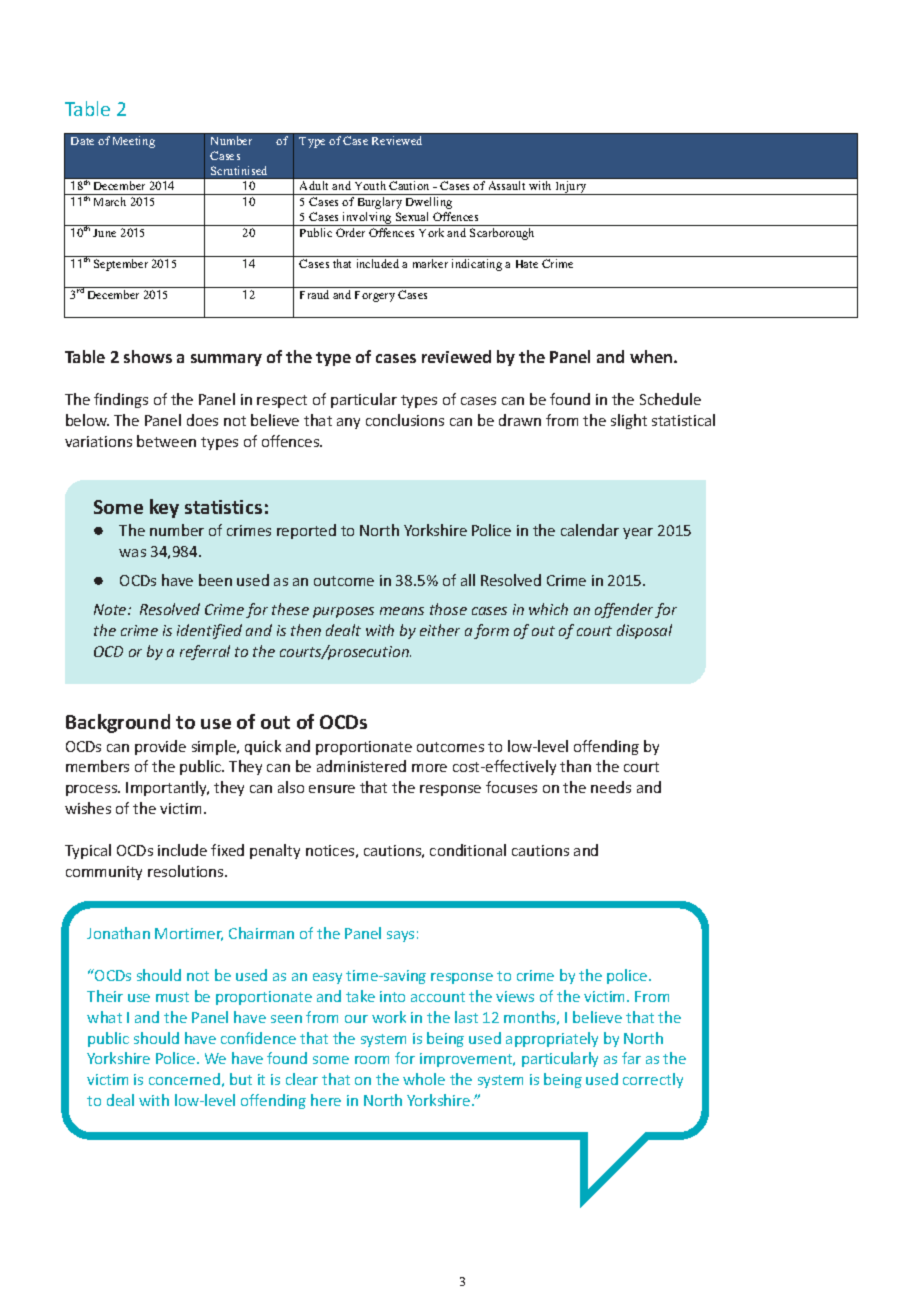  What do you see at coordinates (402, 611) in the screenshot?
I see `means` at bounding box center [402, 611].
